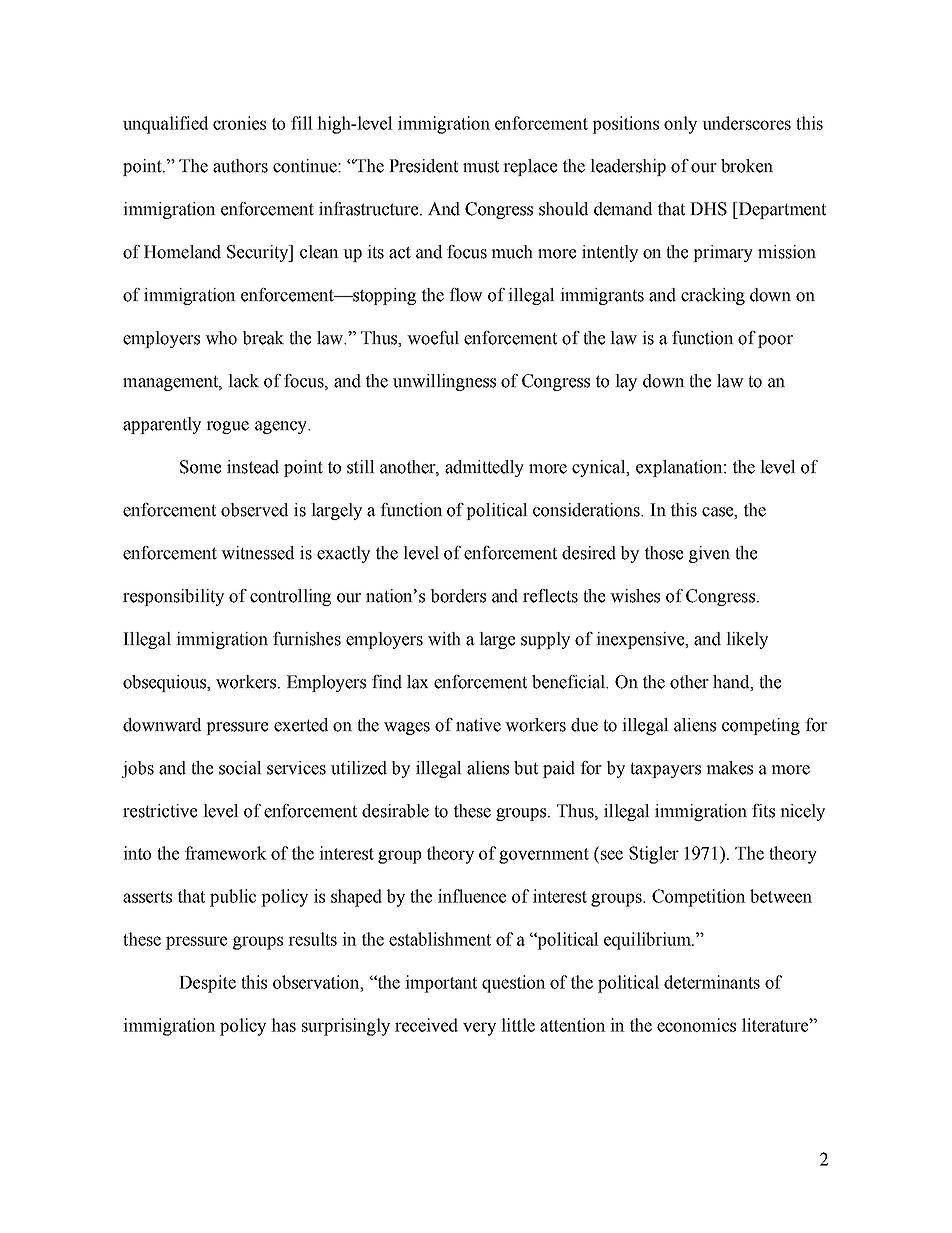 The width and height of the screenshot is (952, 1233). I want to click on native, so click(478, 725).
